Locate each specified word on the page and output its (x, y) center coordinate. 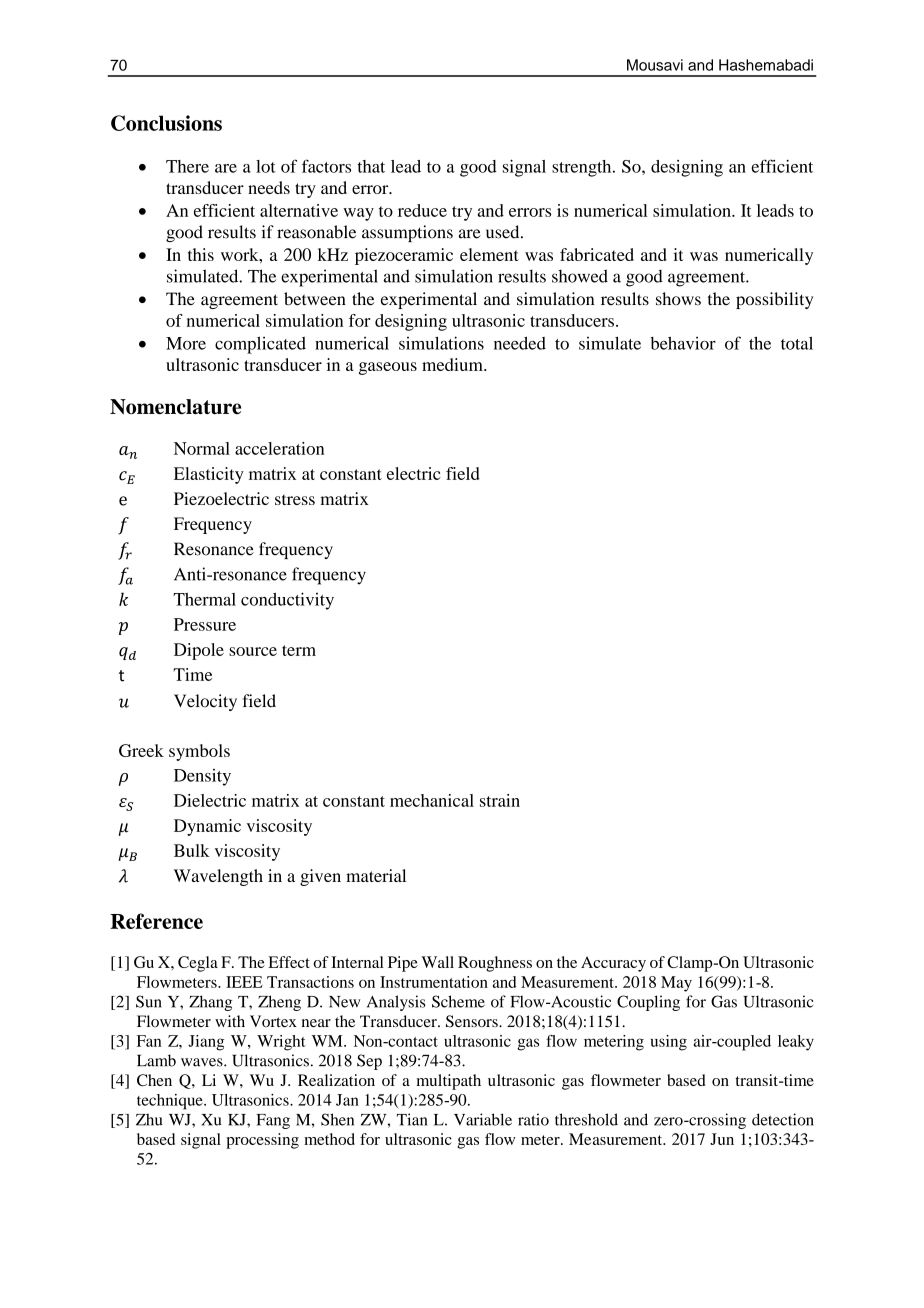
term (299, 650)
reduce (422, 210)
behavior (683, 343)
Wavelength (218, 877)
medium (453, 364)
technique (171, 1102)
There (187, 166)
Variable (483, 1119)
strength (583, 168)
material (376, 875)
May (676, 984)
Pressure (205, 624)
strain (500, 800)
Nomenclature (175, 407)
